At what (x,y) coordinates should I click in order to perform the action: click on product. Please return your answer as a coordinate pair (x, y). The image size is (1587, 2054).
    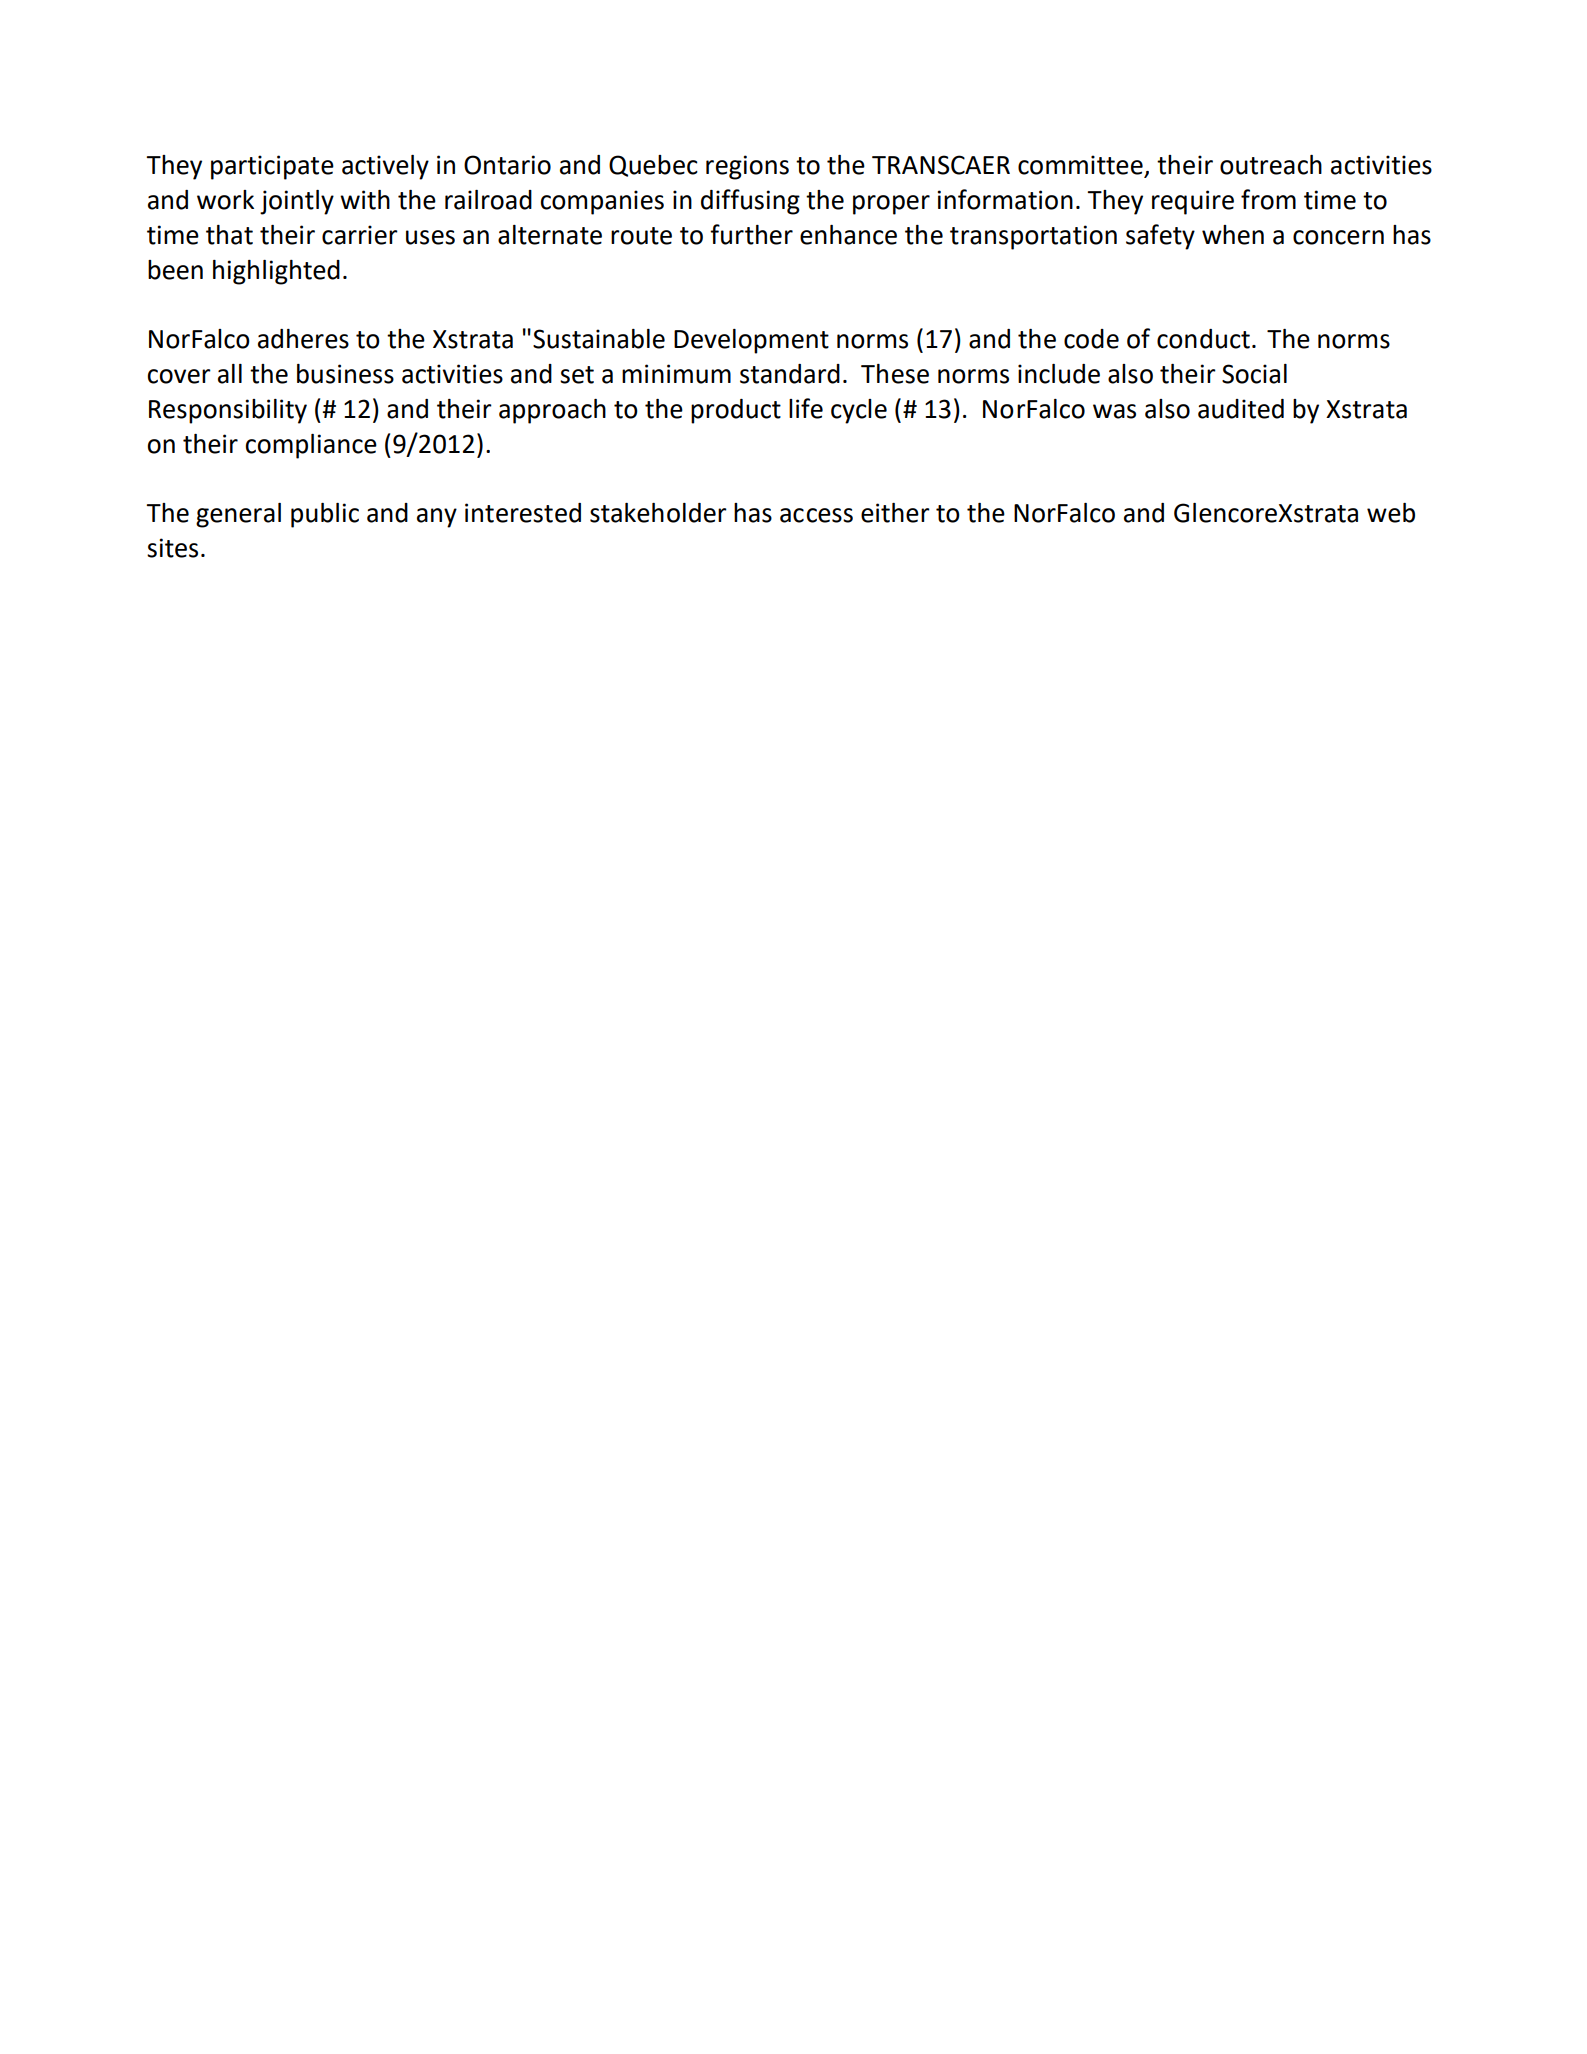
    Looking at the image, I should click on (736, 411).
